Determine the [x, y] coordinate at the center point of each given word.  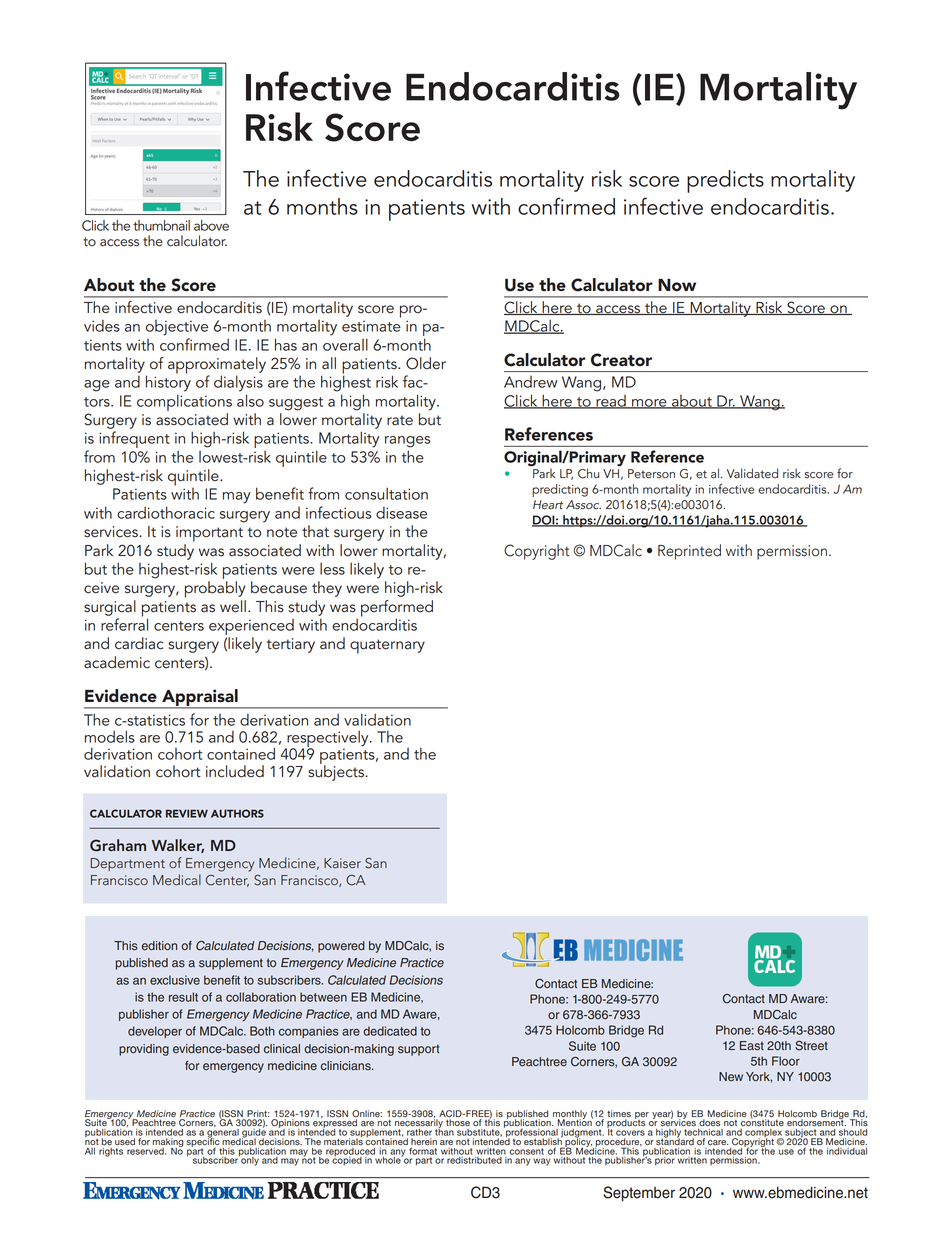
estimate [371, 326]
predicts [725, 181]
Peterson [651, 474]
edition [159, 946]
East [752, 1046]
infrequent [134, 439]
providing [144, 1050]
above [211, 225]
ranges [407, 442]
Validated [752, 473]
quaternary [387, 646]
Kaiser [342, 863]
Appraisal [200, 698]
